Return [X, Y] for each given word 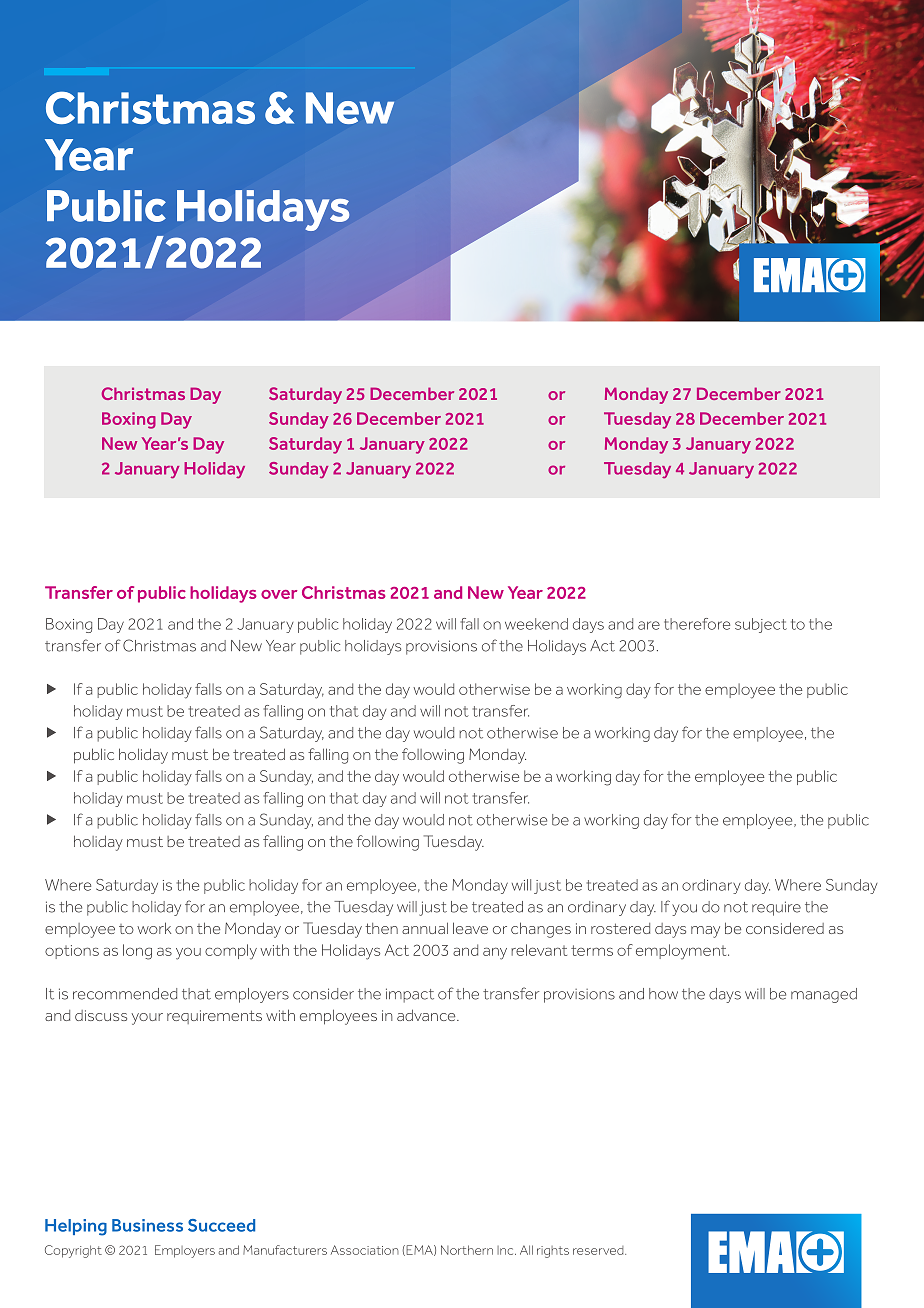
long [137, 952]
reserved [599, 1250]
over [279, 594]
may [705, 932]
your [147, 1019]
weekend [536, 624]
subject [761, 625]
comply [231, 952]
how [663, 994]
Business [147, 1225]
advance [427, 1015]
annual [425, 928]
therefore [697, 624]
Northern [467, 1250]
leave [470, 928]
